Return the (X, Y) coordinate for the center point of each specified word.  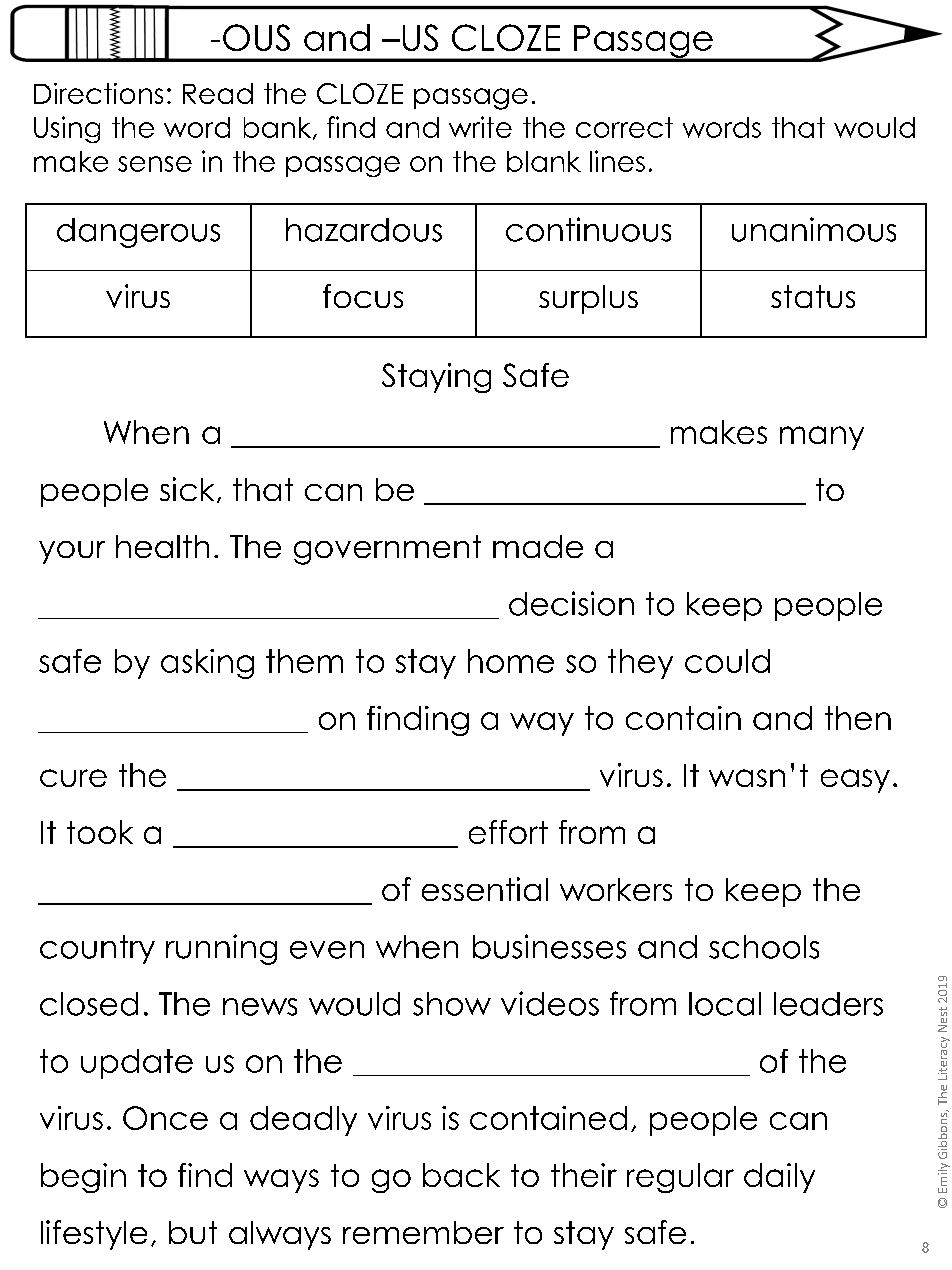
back (461, 1175)
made (538, 546)
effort (508, 832)
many (822, 438)
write (480, 127)
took (100, 832)
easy (855, 781)
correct (624, 127)
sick (187, 489)
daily (779, 1178)
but (193, 1232)
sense (155, 164)
